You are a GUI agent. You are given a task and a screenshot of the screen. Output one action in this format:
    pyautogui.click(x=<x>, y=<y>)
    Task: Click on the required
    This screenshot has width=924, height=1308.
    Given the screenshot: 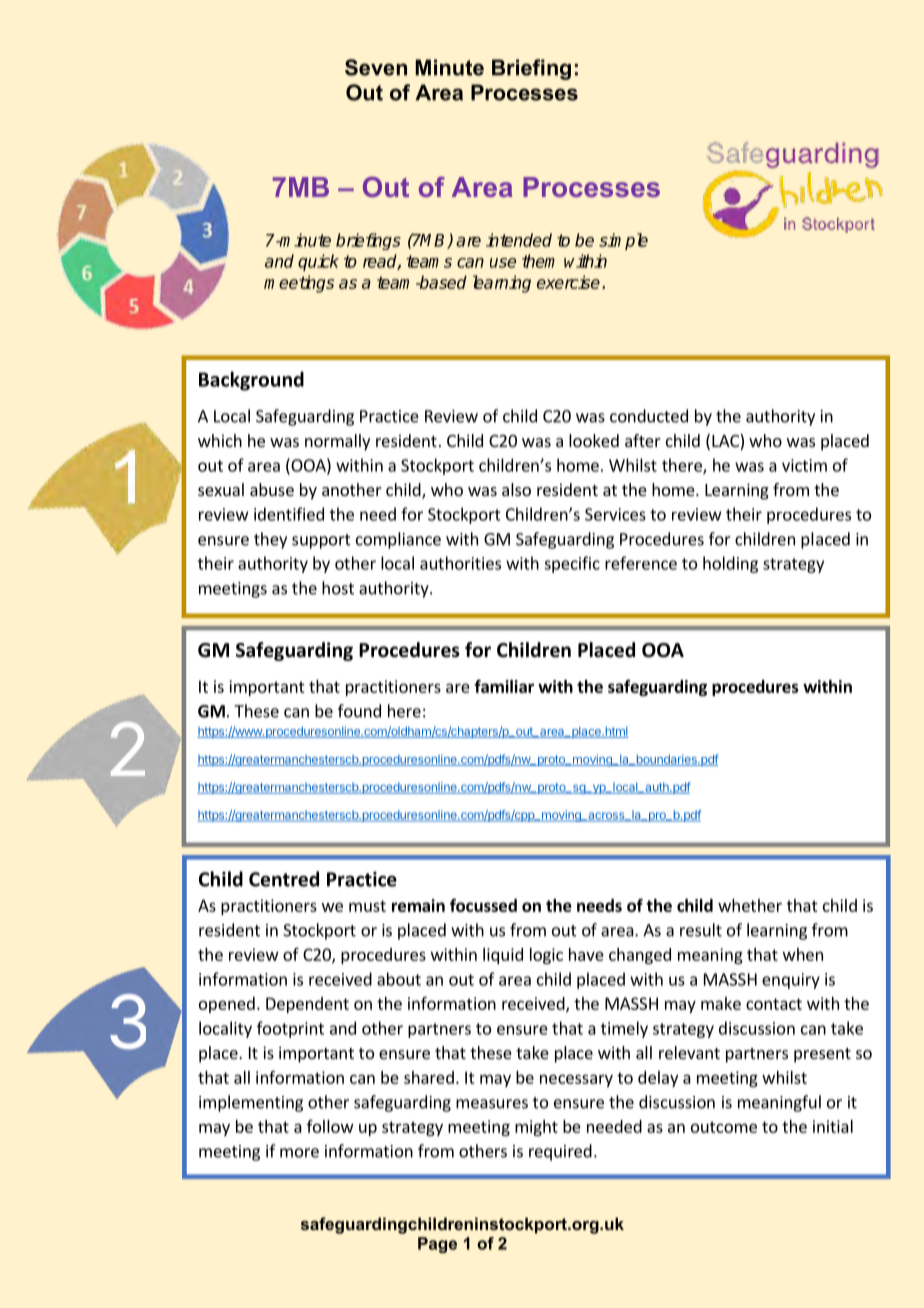 What is the action you would take?
    pyautogui.click(x=560, y=1152)
